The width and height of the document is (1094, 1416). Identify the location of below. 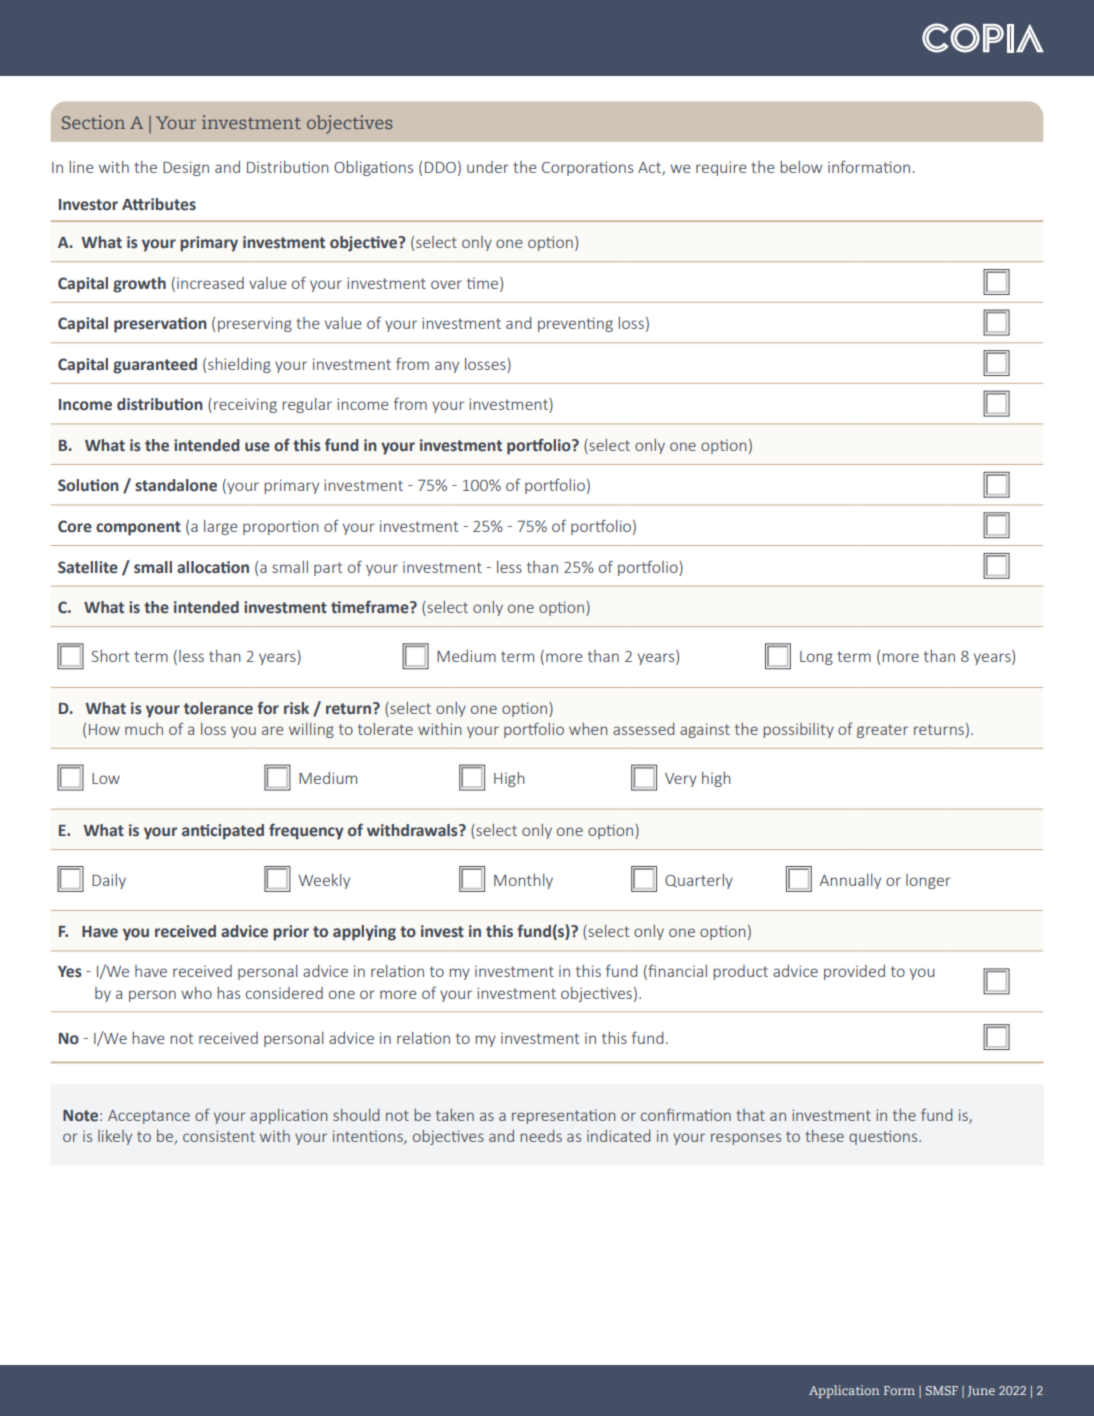
(801, 167).
